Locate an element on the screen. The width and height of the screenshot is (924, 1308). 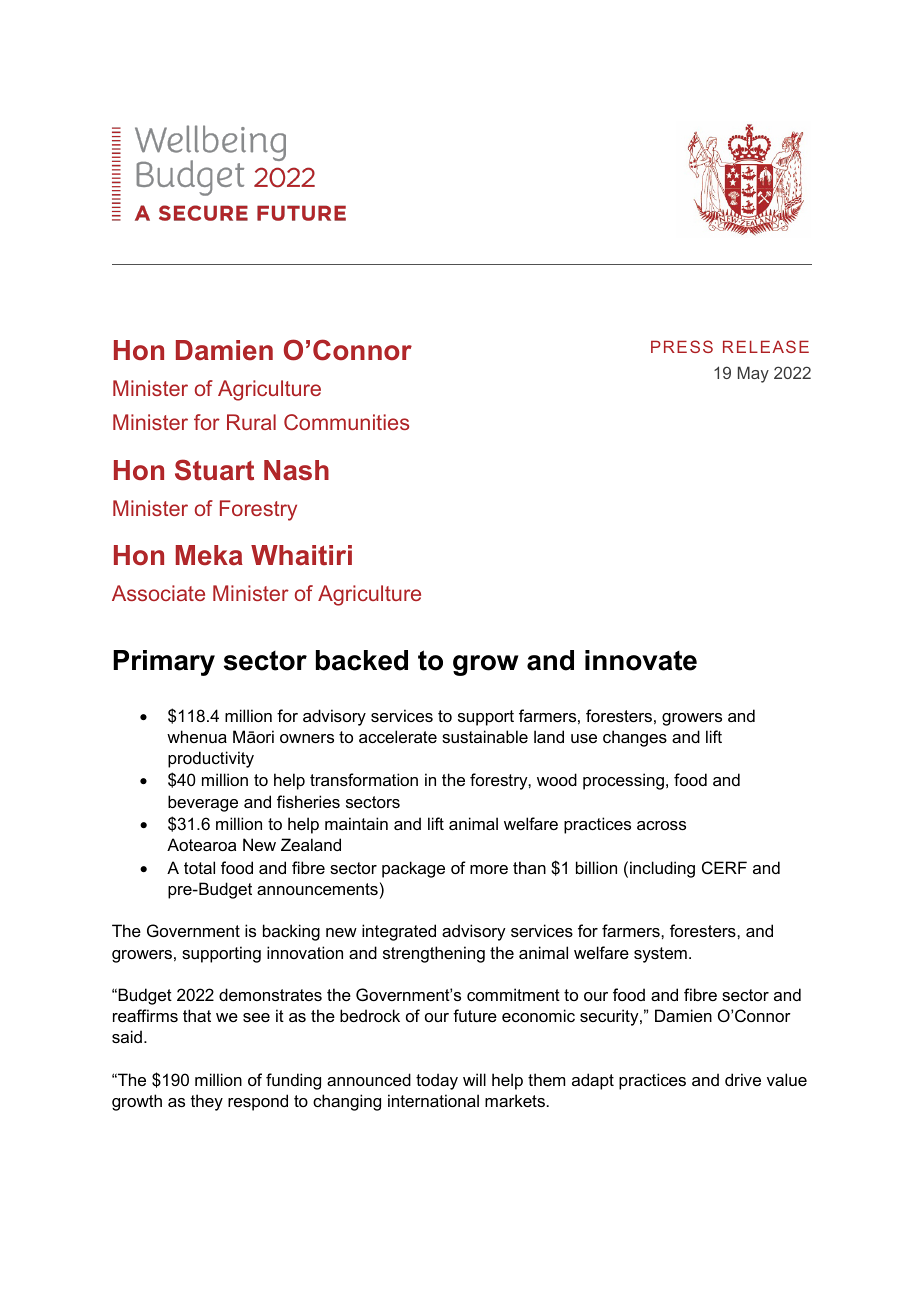
Rural is located at coordinates (251, 422).
